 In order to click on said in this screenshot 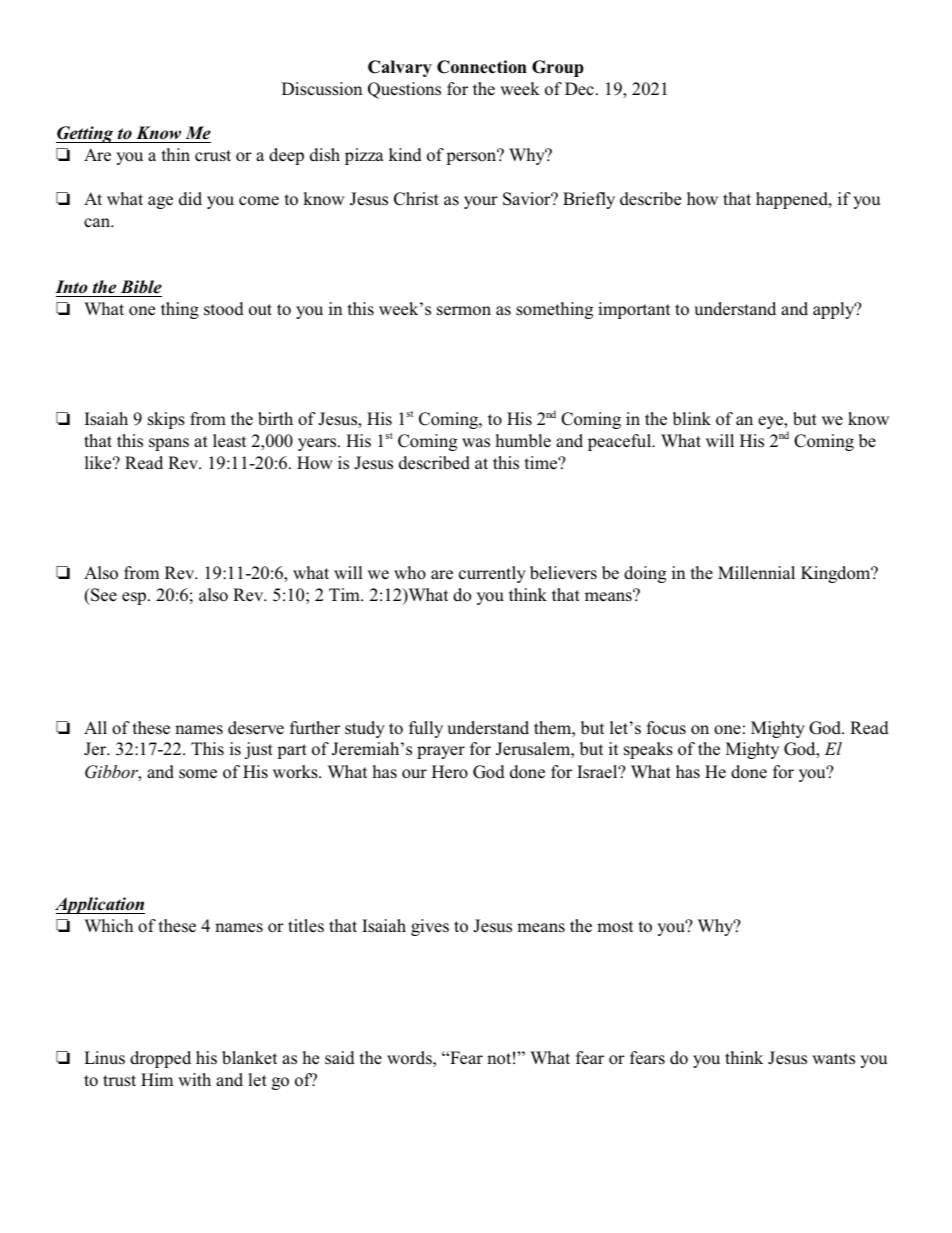, I will do `click(340, 1058)`.
